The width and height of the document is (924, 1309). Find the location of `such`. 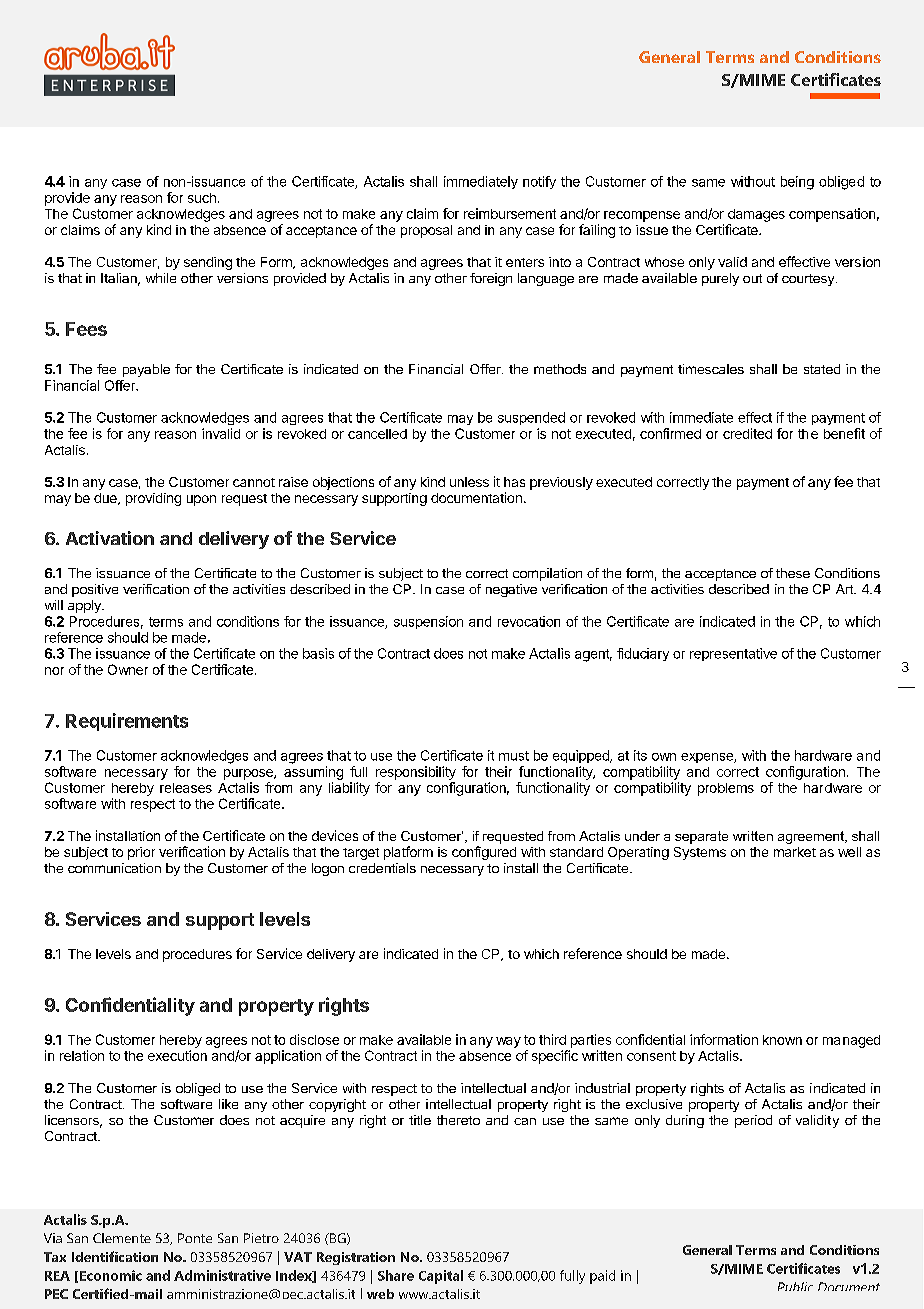

such is located at coordinates (202, 198).
